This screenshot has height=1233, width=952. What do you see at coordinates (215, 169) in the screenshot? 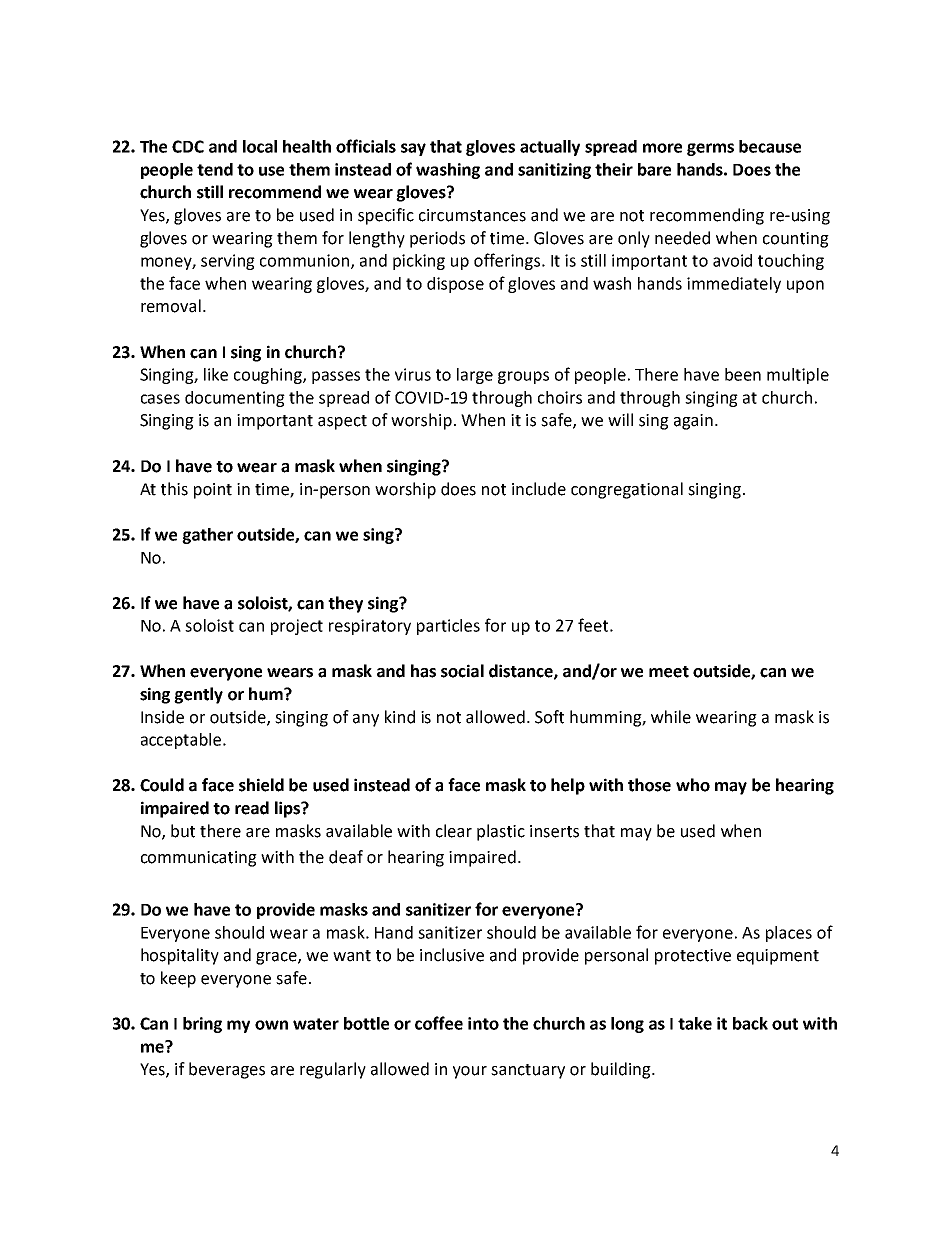
I see `tend` at bounding box center [215, 169].
